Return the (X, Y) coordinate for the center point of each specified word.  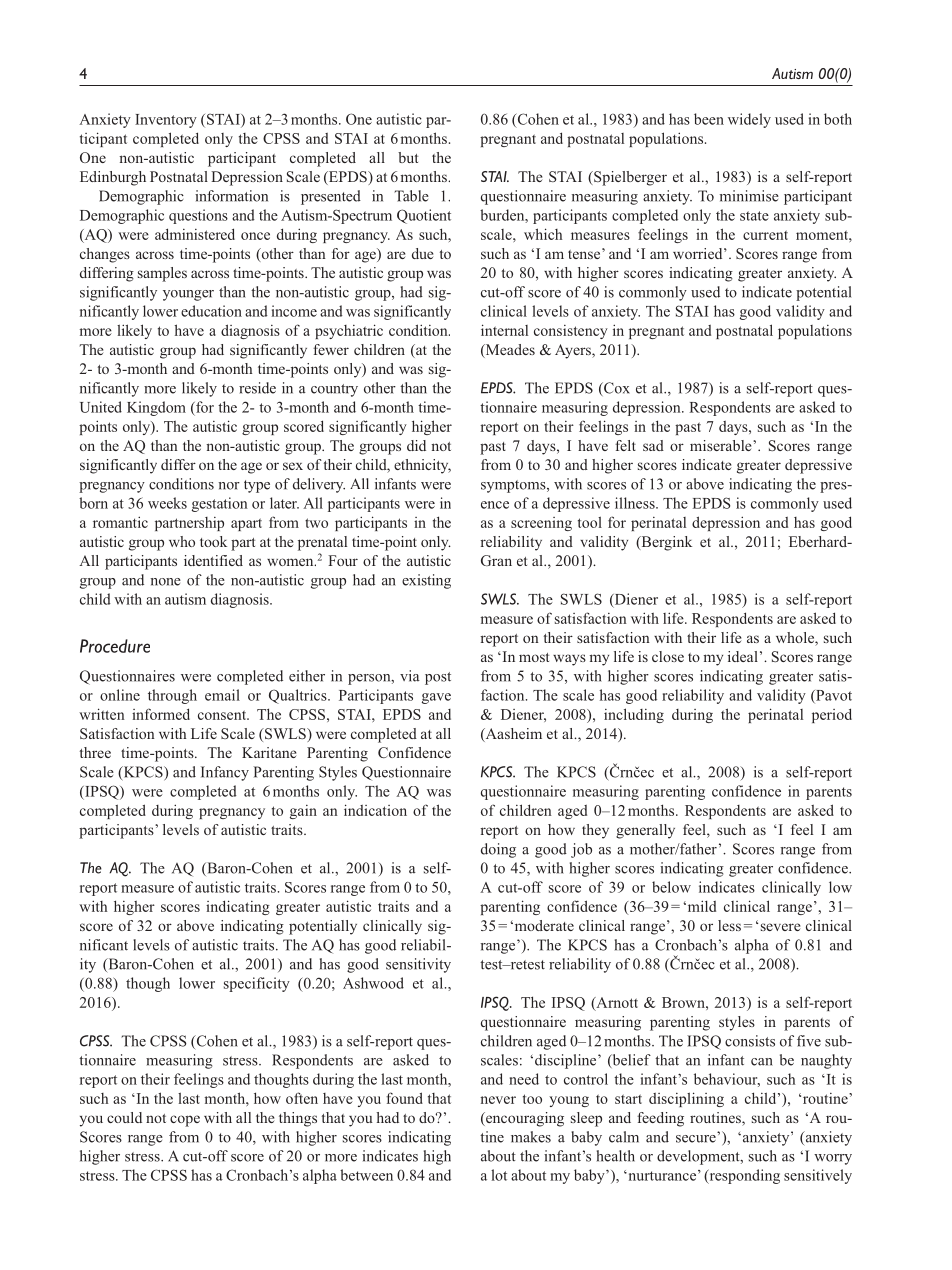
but (408, 157)
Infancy (225, 773)
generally (645, 831)
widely (749, 120)
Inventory (166, 121)
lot (499, 1175)
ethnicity (422, 466)
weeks (167, 503)
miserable (722, 445)
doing (498, 850)
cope (185, 1121)
